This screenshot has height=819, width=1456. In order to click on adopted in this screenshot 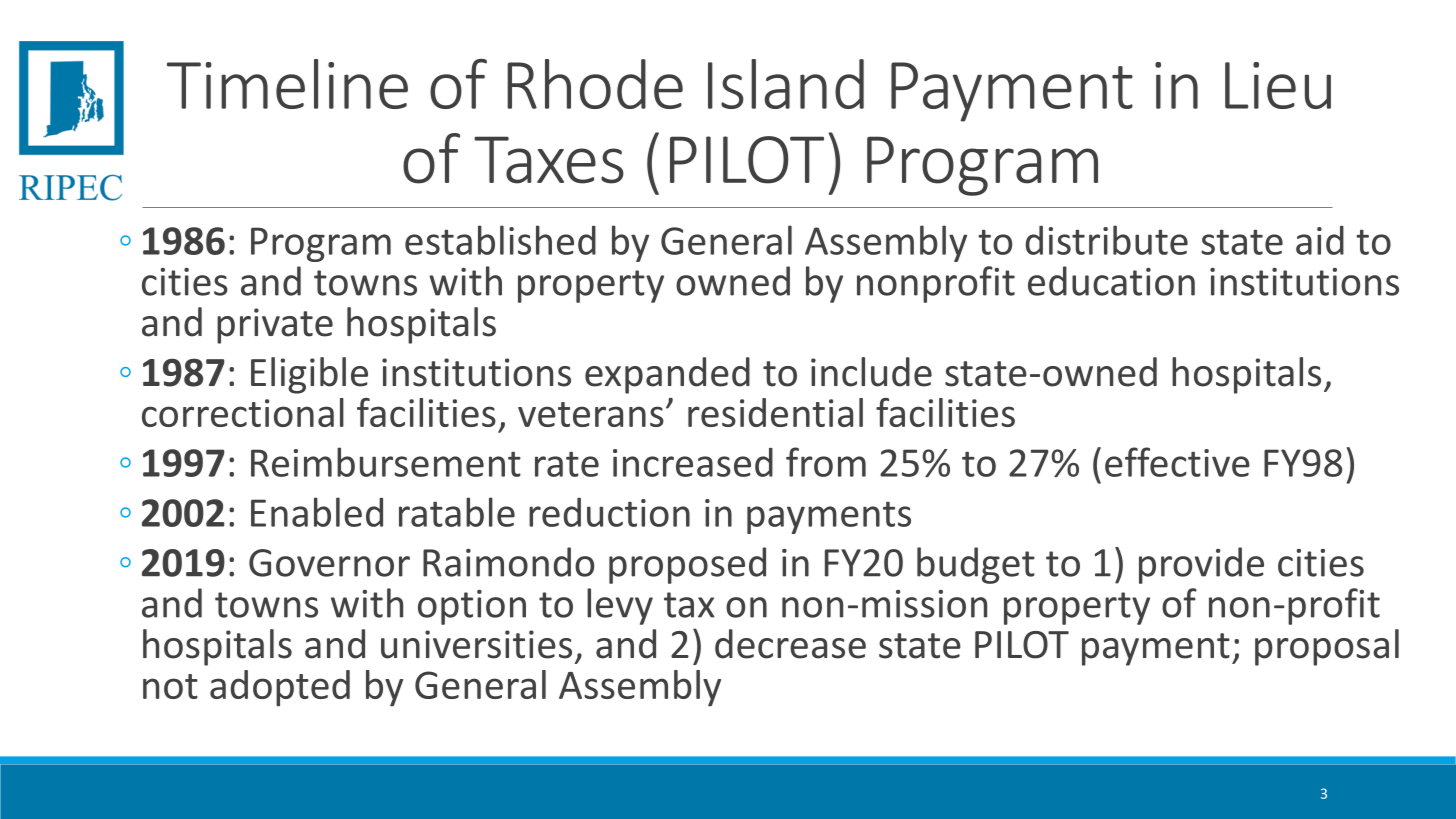, I will do `click(280, 688)`.
